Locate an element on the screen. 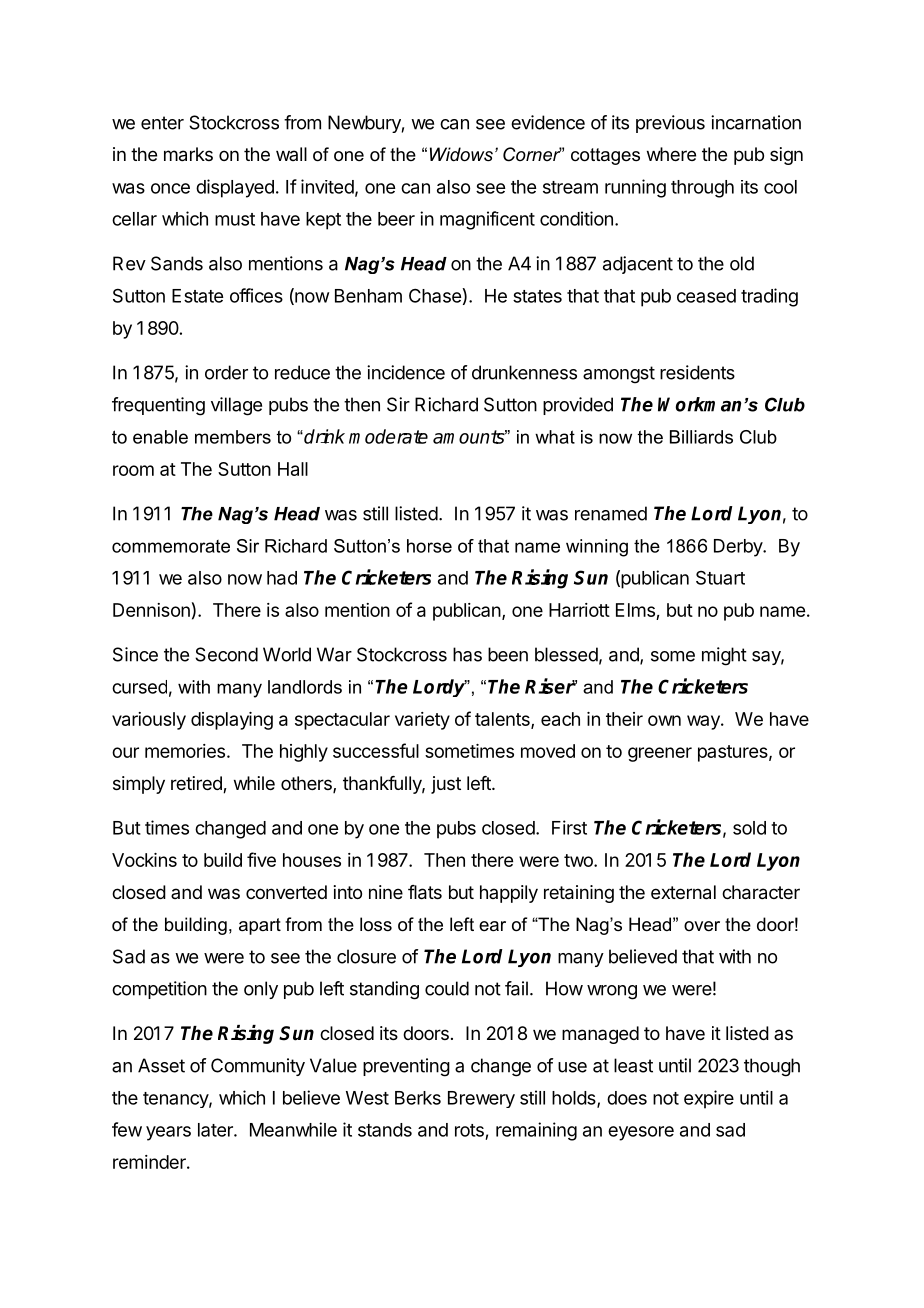  external is located at coordinates (683, 892).
